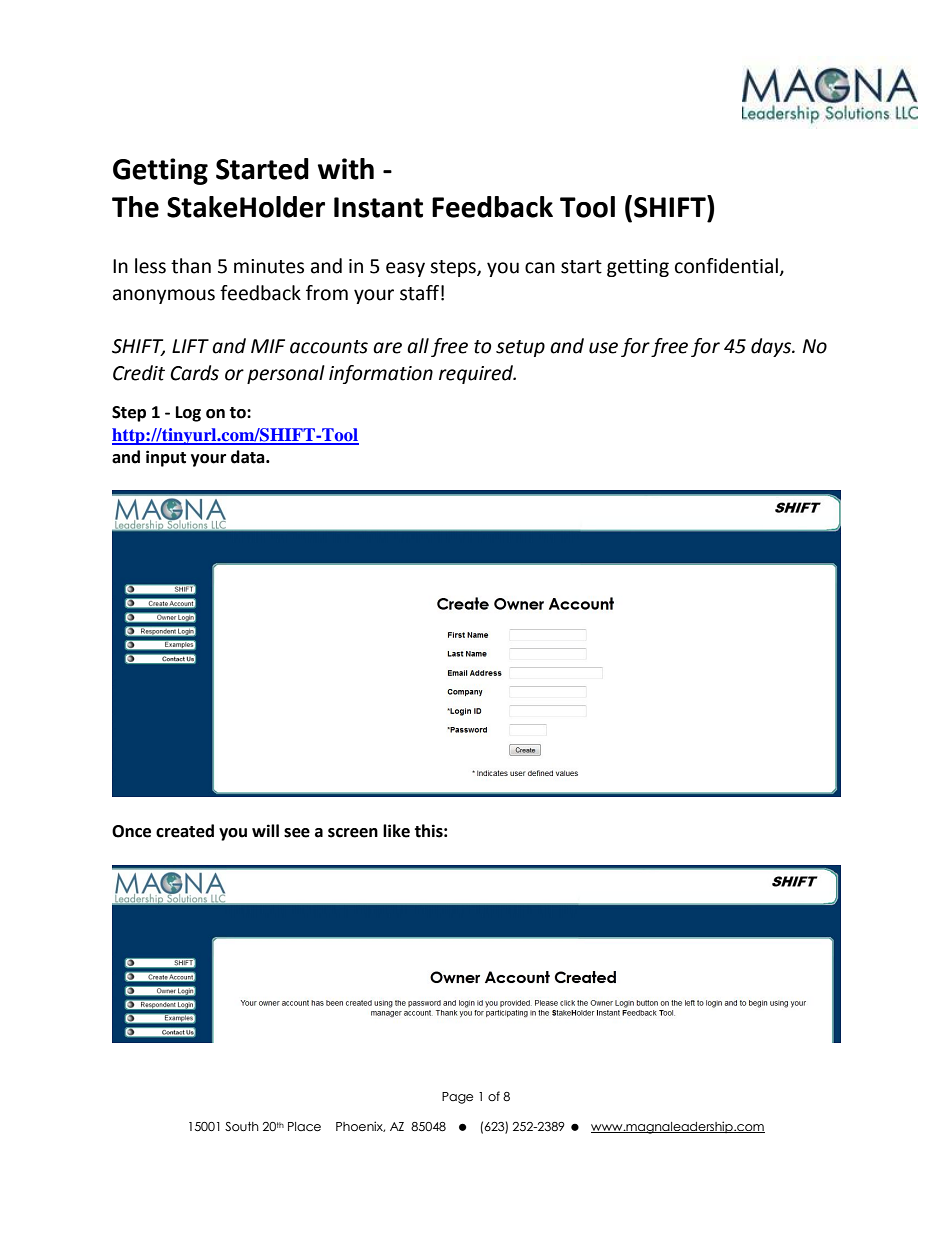 This image has height=1233, width=952. What do you see at coordinates (135, 207) in the image?
I see `The` at bounding box center [135, 207].
